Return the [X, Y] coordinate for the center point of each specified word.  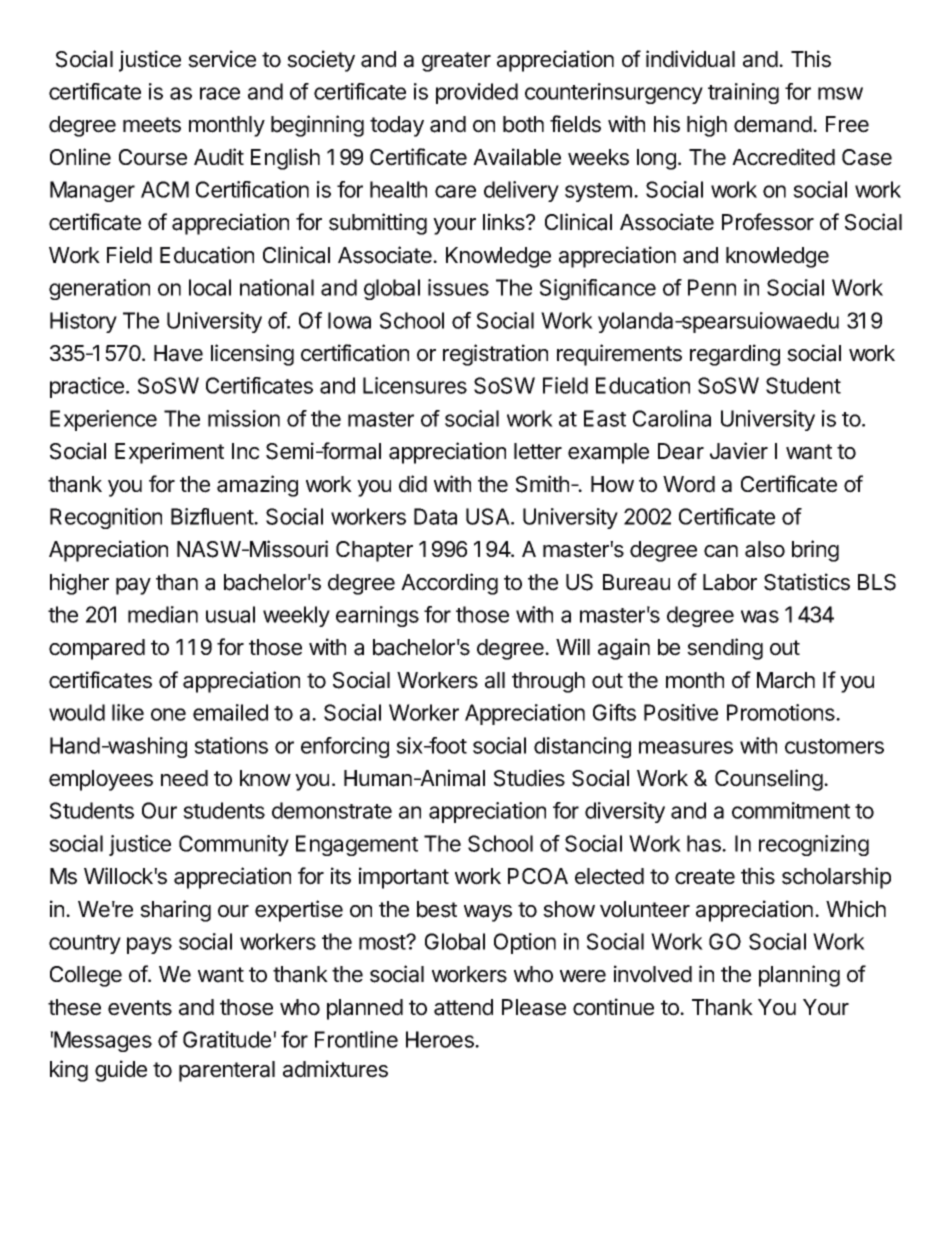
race [220, 93]
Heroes [441, 1039]
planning [799, 976]
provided [477, 93]
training [743, 93]
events [140, 1008]
